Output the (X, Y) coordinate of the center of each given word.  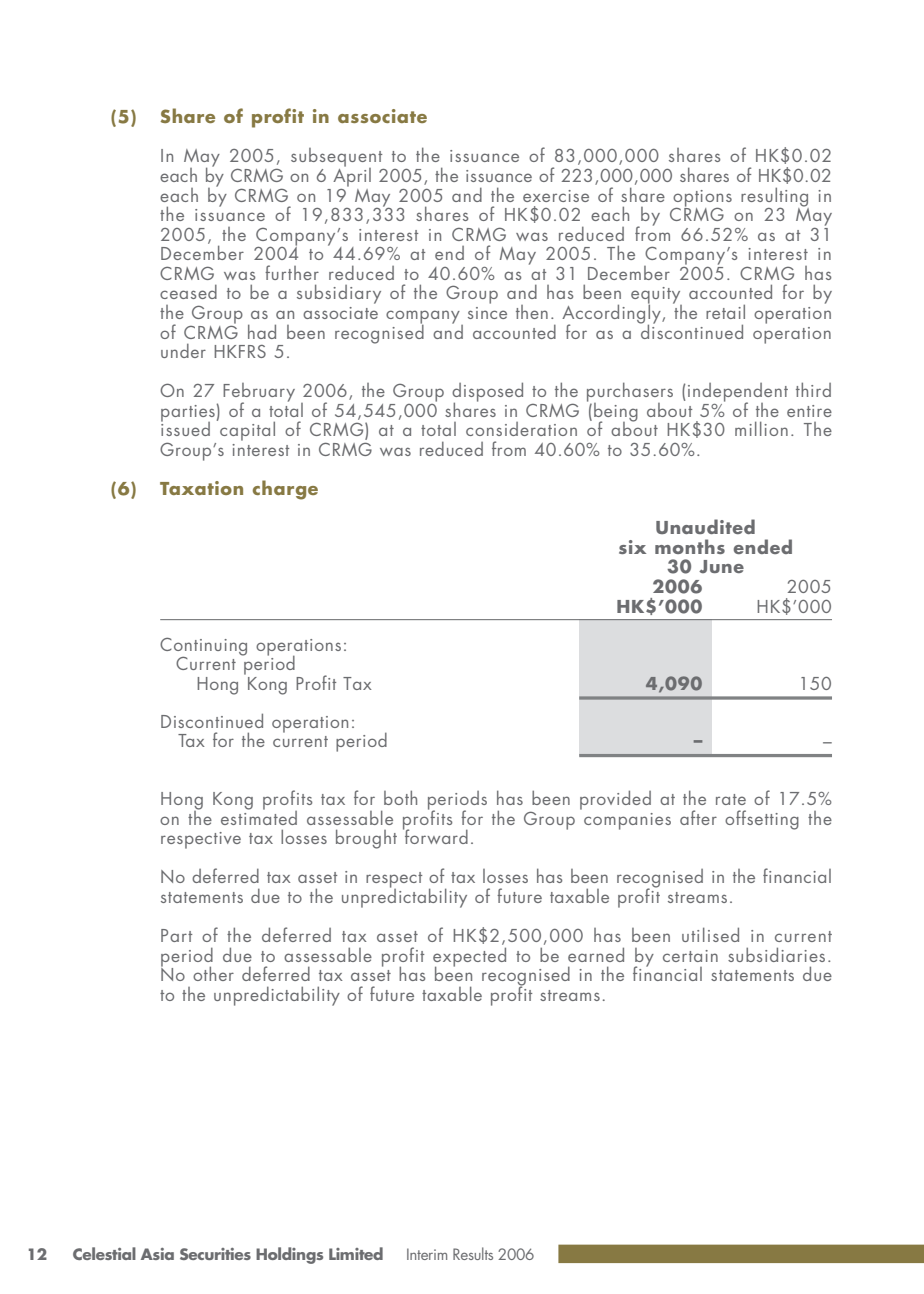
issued (185, 428)
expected (469, 958)
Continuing (203, 648)
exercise (556, 196)
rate (731, 799)
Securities (215, 1254)
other (213, 973)
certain (690, 956)
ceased (188, 291)
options (702, 199)
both (400, 797)
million (761, 428)
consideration (521, 429)
